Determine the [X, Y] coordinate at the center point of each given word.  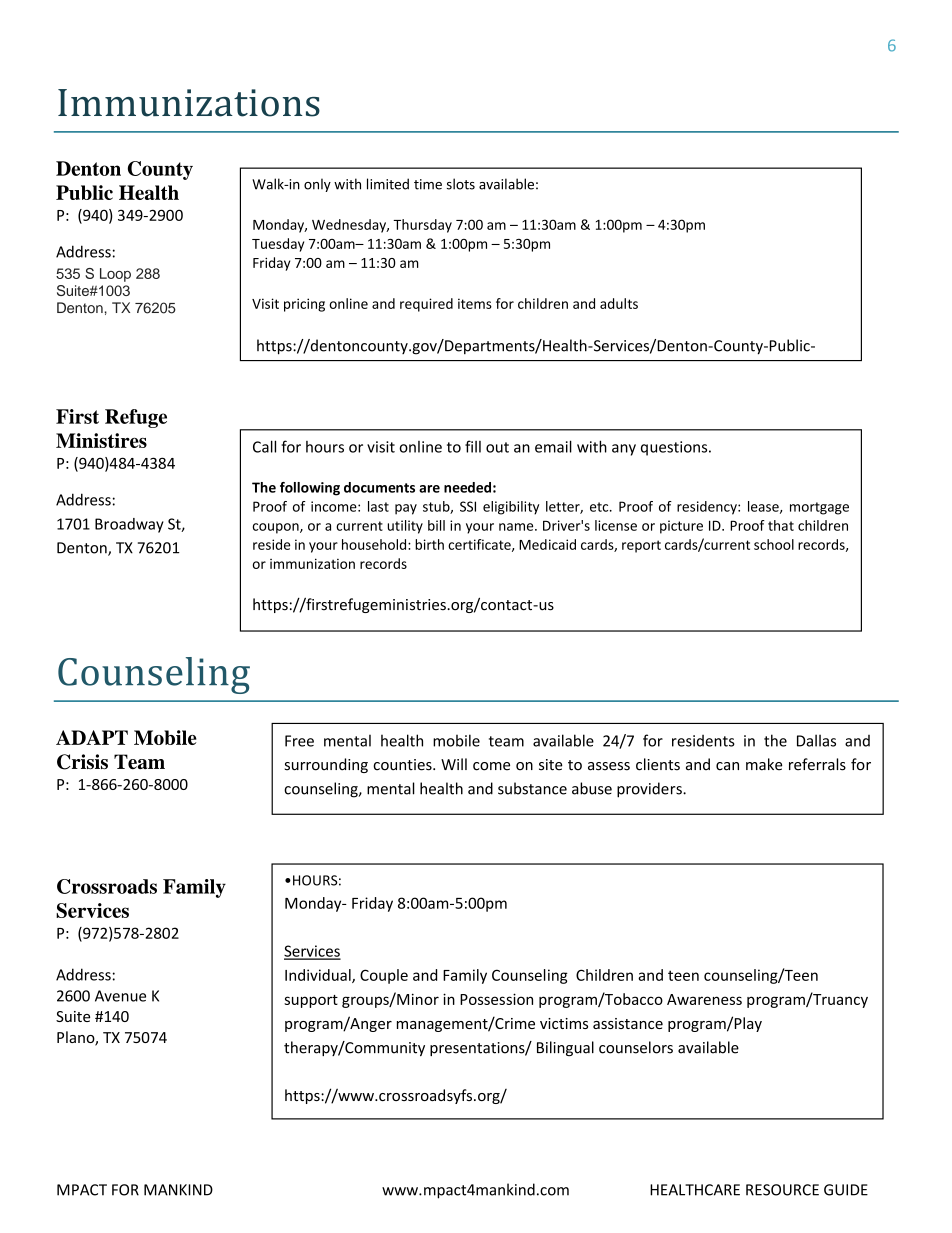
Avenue [120, 996]
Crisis [82, 762]
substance [532, 788]
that [781, 525]
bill [436, 525]
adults [619, 303]
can [727, 766]
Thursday [422, 226]
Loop [115, 275]
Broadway [129, 525]
